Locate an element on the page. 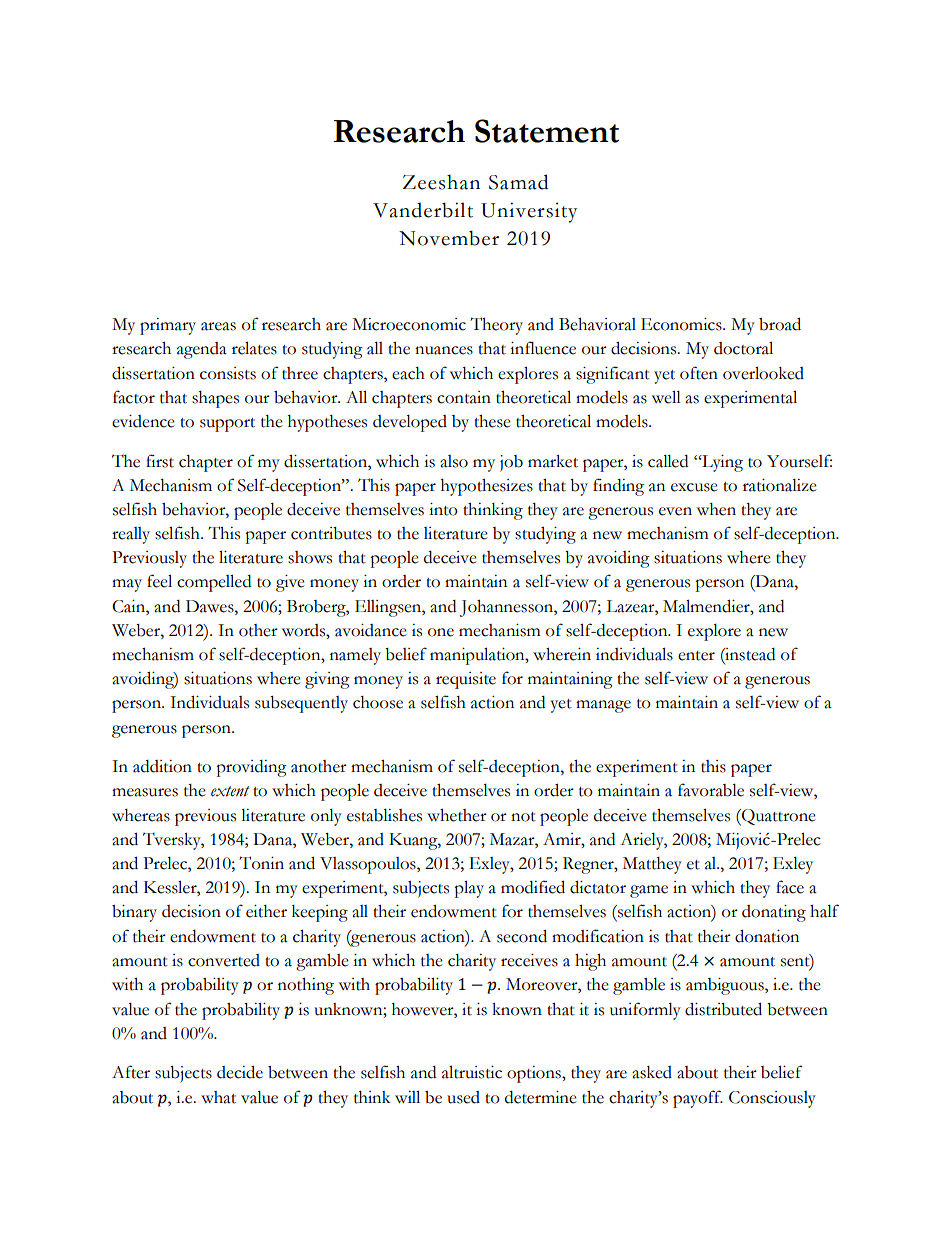 The width and height of the image is (952, 1233). Statement is located at coordinates (547, 131).
